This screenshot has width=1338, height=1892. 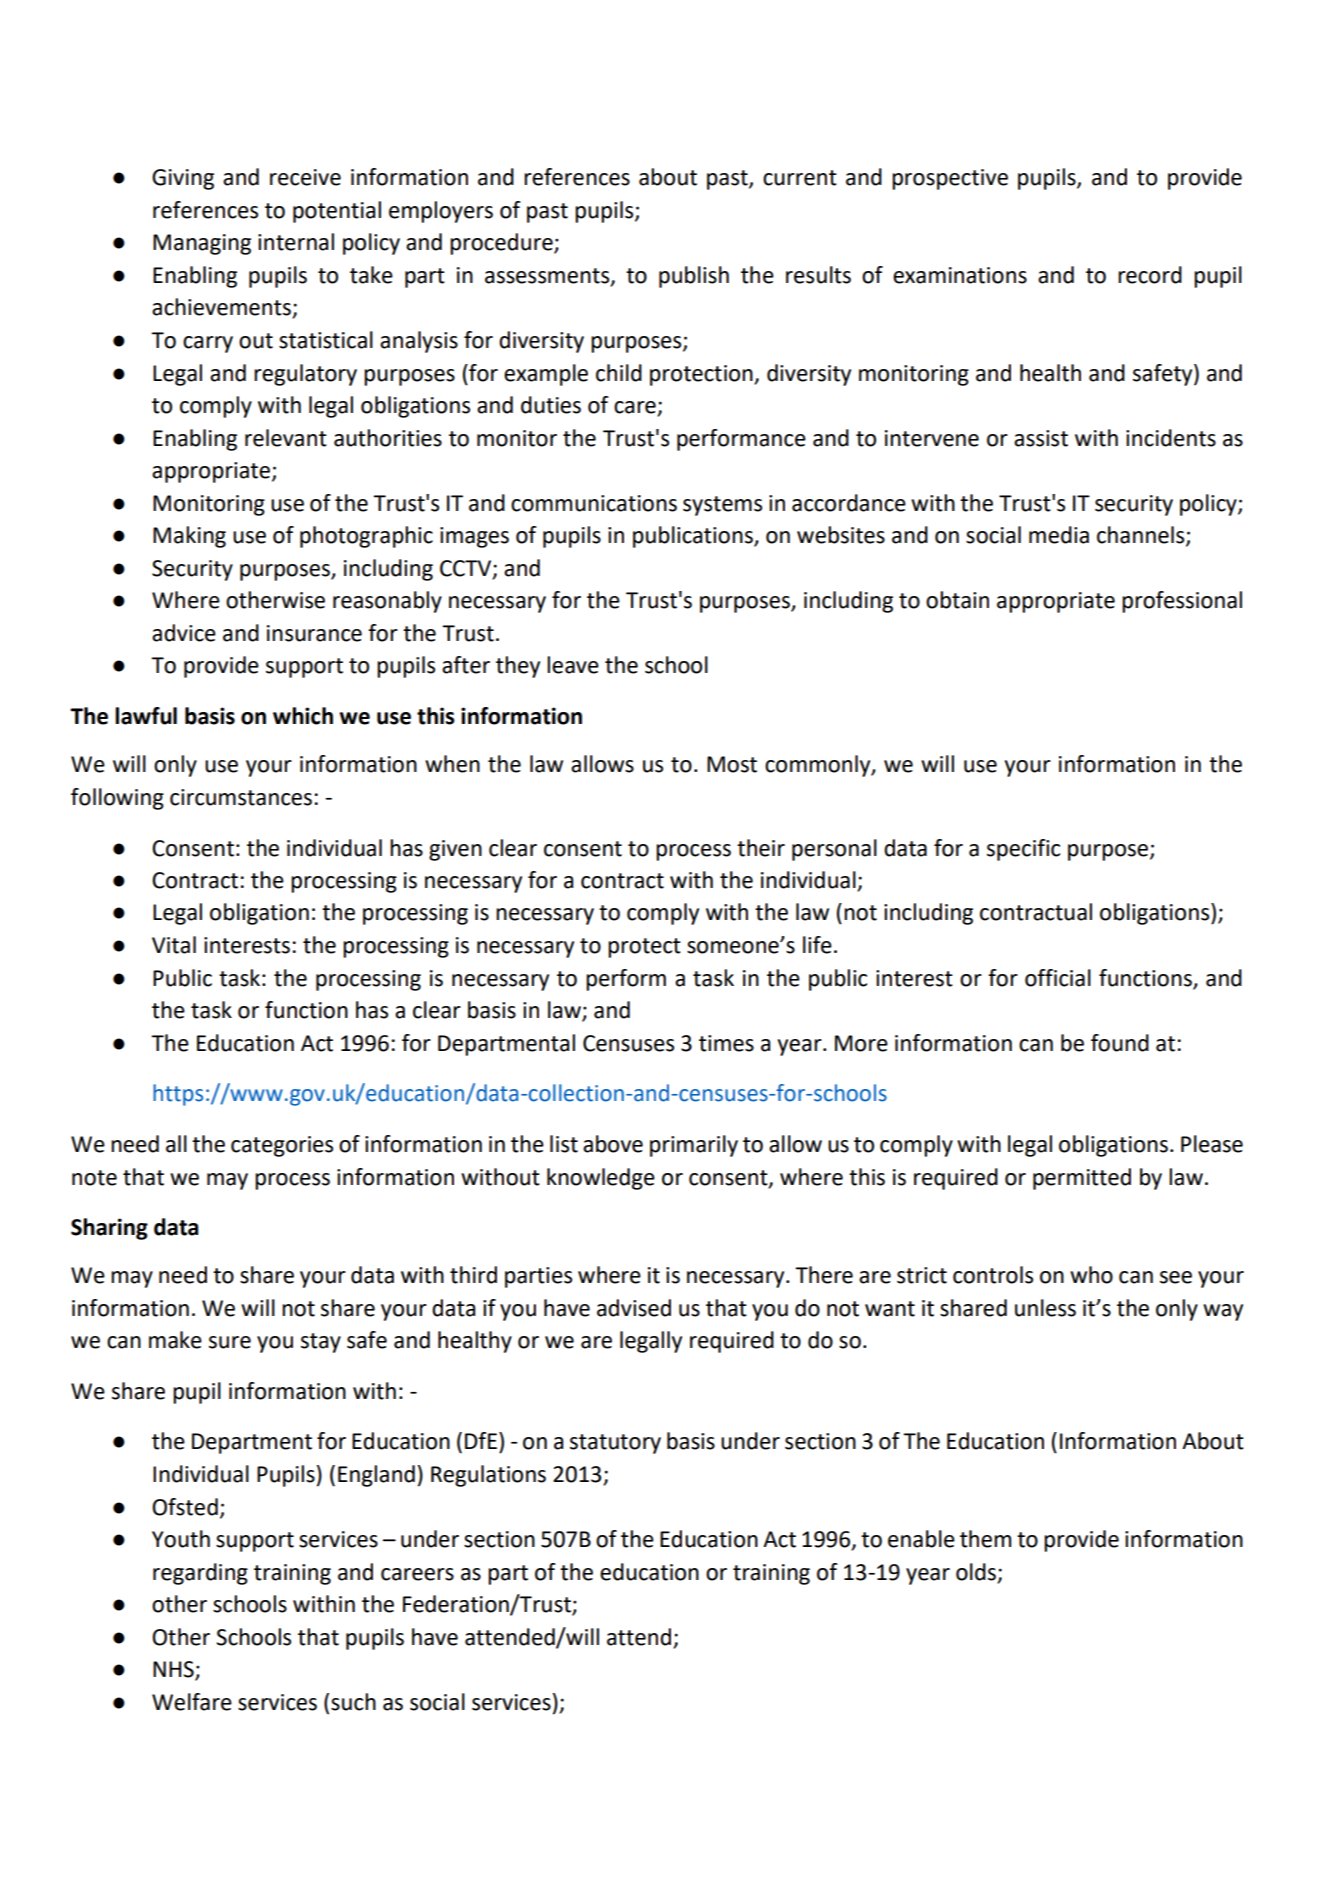 What do you see at coordinates (202, 244) in the screenshot?
I see `Managing` at bounding box center [202, 244].
